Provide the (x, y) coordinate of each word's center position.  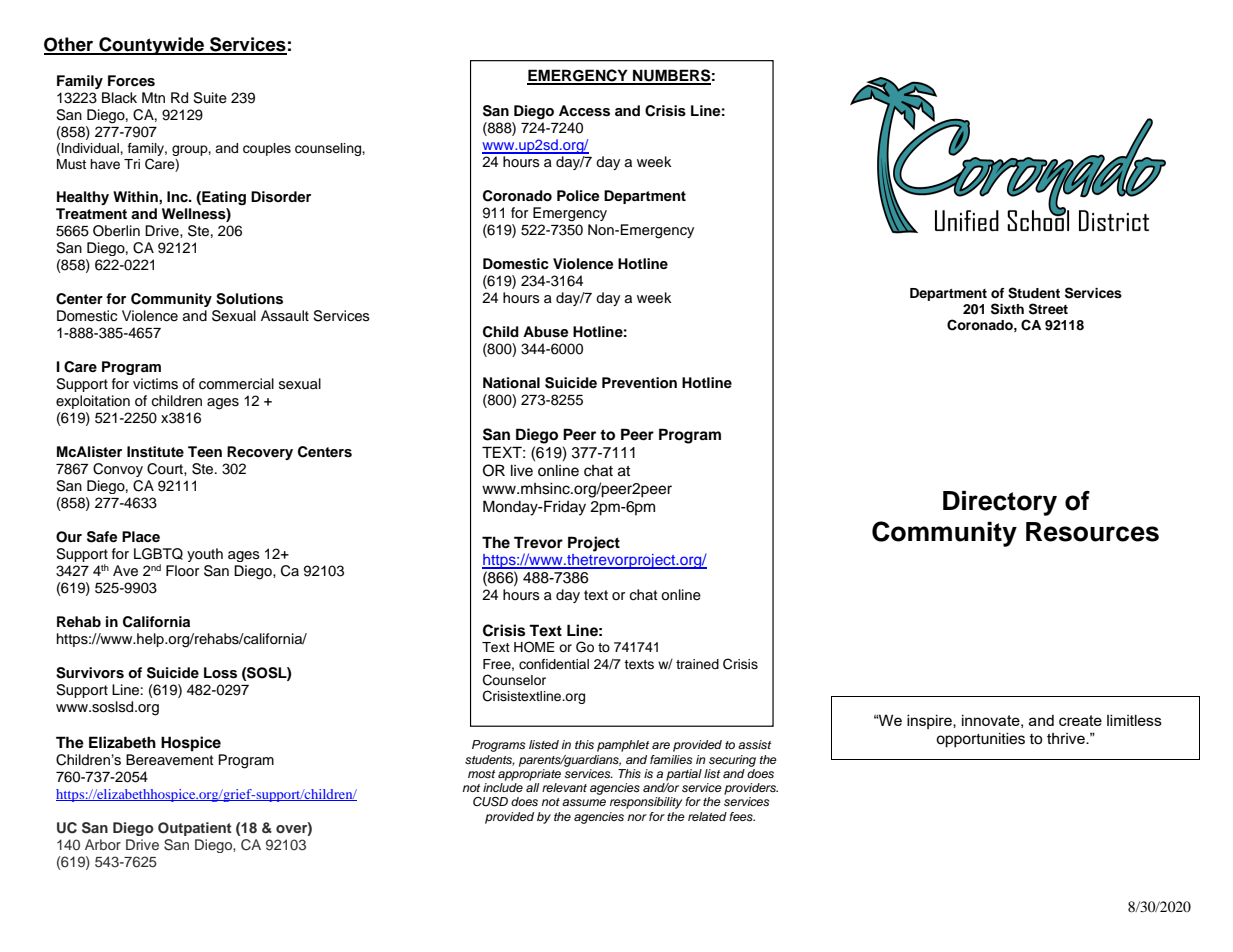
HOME (534, 647)
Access (584, 111)
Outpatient (195, 829)
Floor (182, 570)
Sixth (1007, 309)
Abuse (545, 332)
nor (637, 817)
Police (578, 196)
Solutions (249, 299)
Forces (131, 81)
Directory (1000, 503)
